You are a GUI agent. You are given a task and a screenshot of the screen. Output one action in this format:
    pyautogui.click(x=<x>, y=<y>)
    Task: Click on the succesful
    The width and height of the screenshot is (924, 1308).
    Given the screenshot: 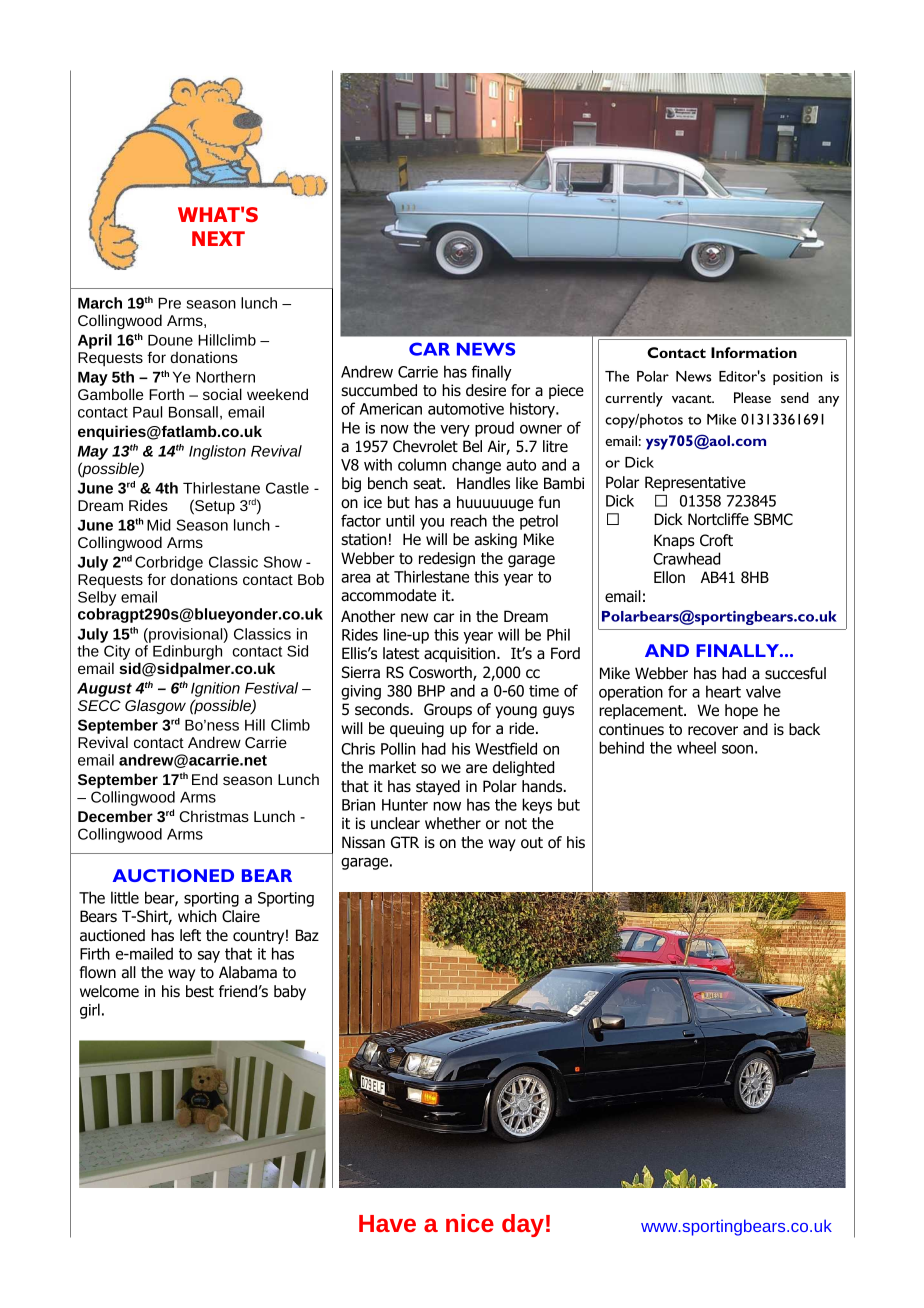 What is the action you would take?
    pyautogui.click(x=795, y=673)
